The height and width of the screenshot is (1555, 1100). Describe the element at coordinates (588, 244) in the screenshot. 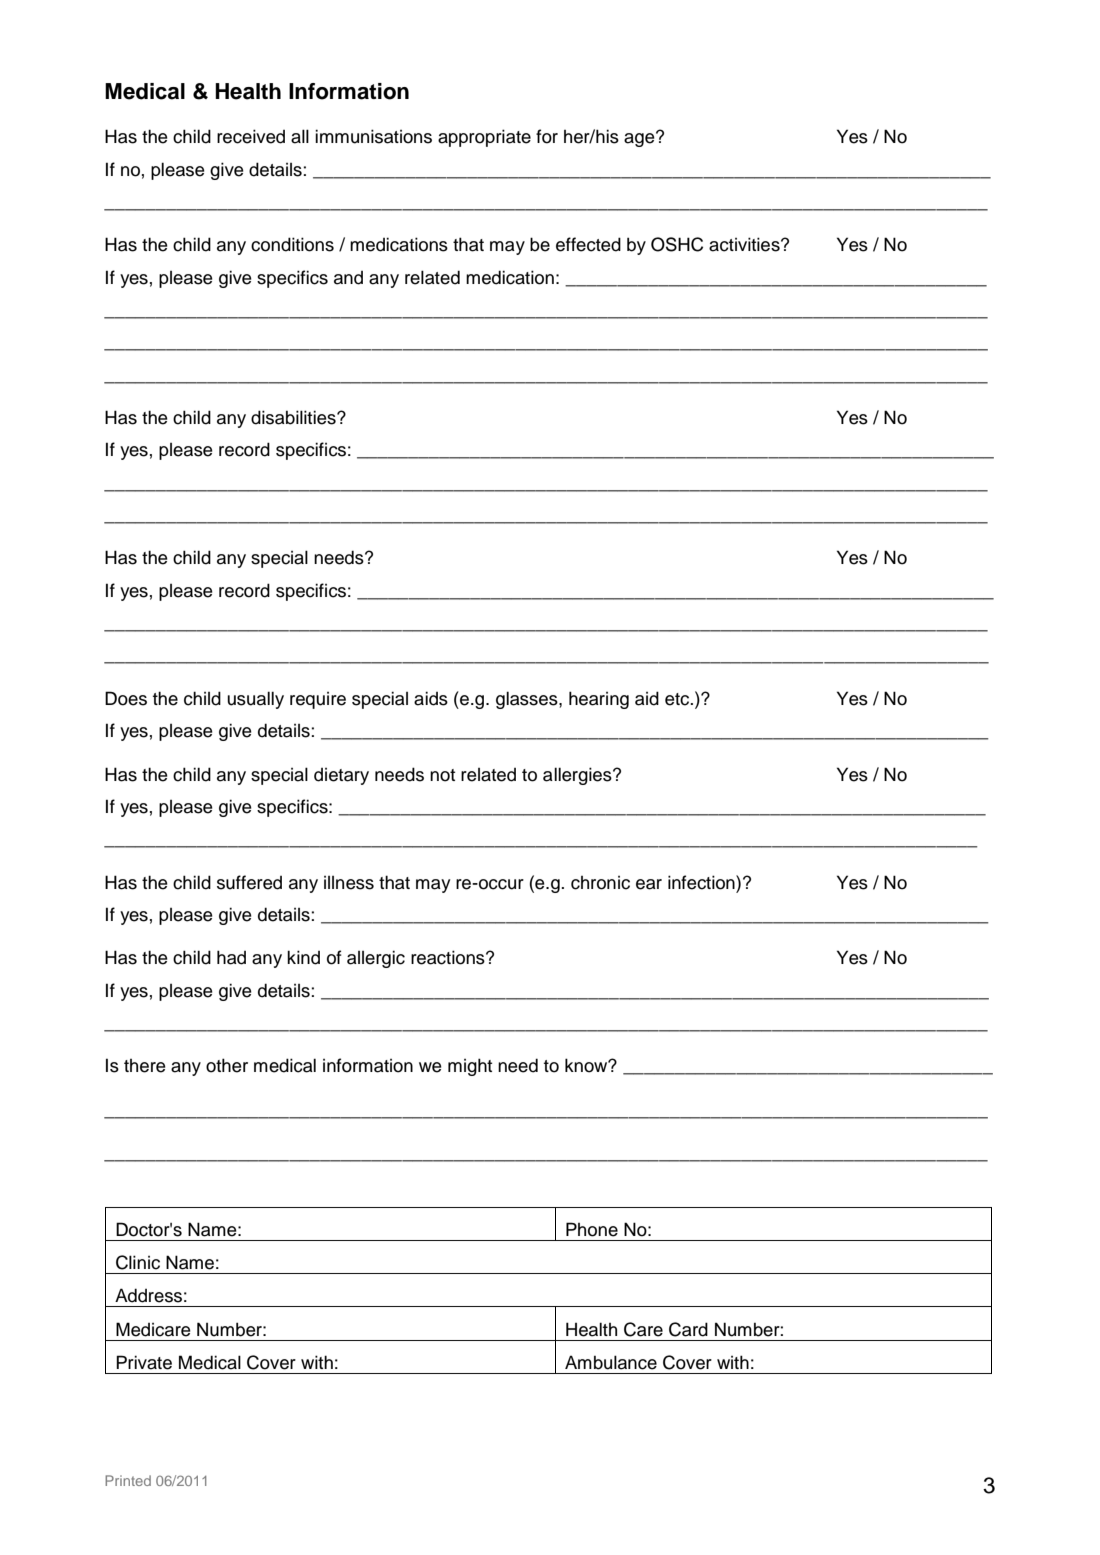

I see `effected` at that location.
